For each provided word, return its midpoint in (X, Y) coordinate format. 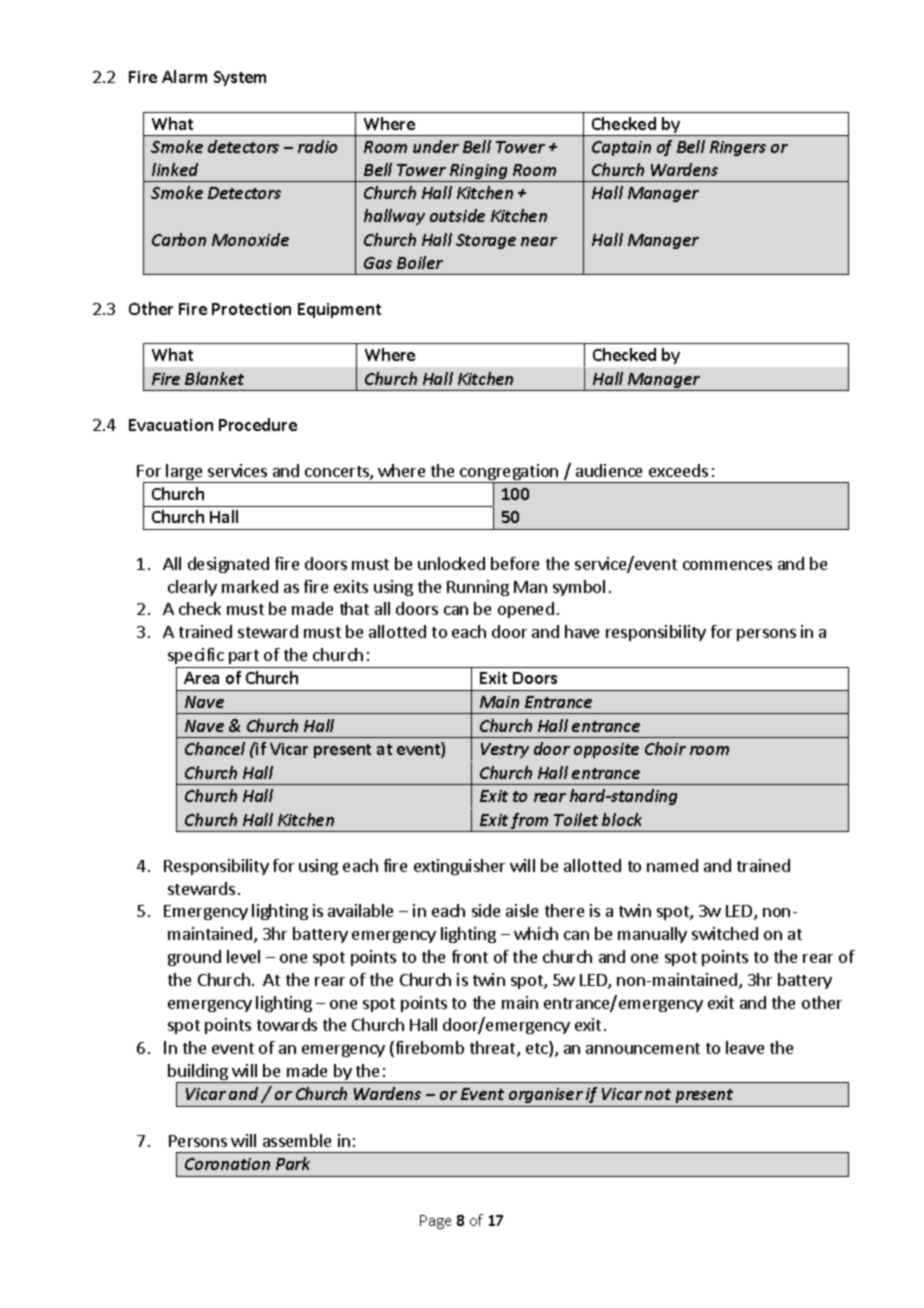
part (244, 657)
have (582, 631)
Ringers (738, 148)
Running (478, 588)
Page (435, 1222)
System (240, 78)
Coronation (227, 1164)
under (436, 146)
